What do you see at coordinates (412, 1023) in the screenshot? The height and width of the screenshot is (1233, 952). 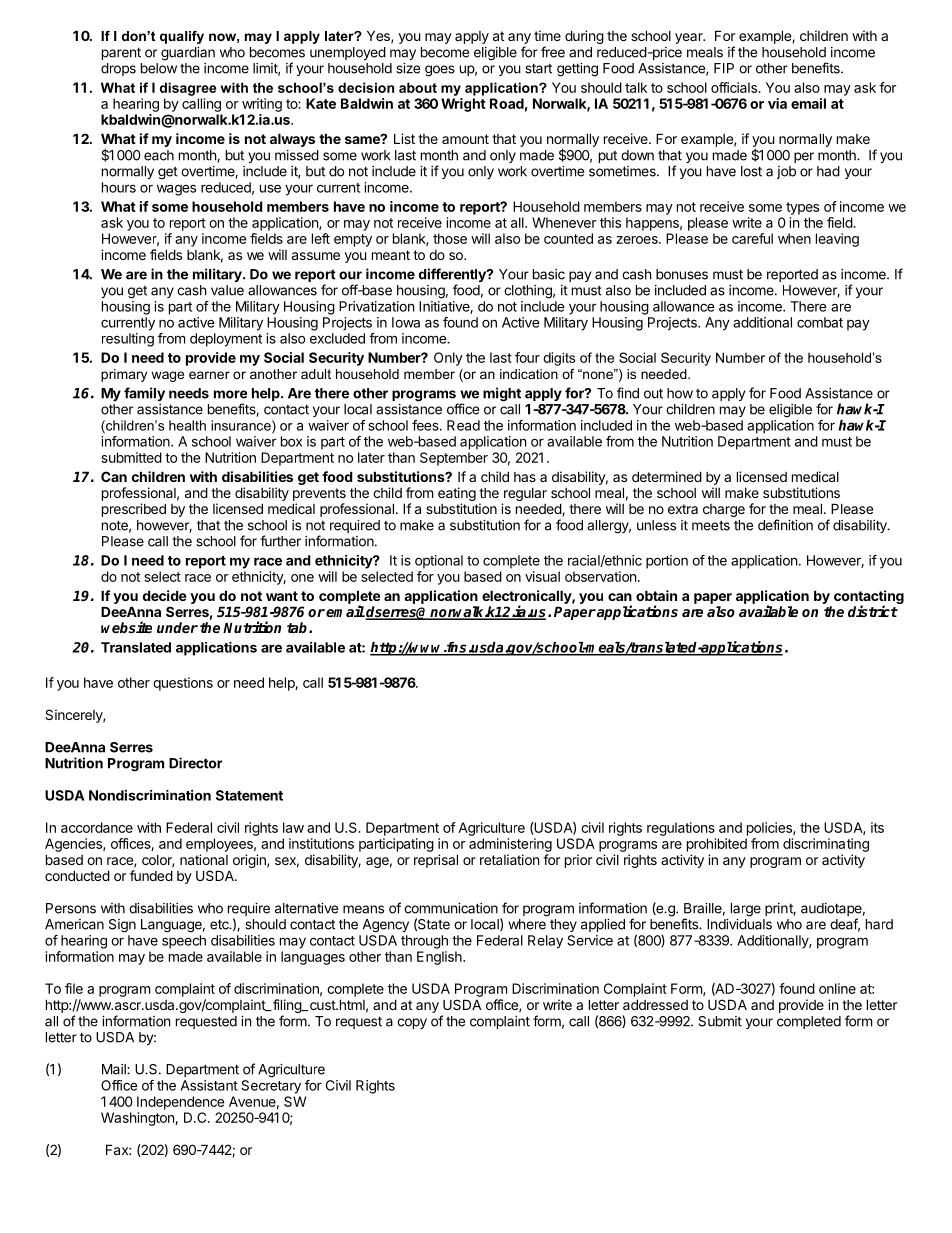 I see `copy` at bounding box center [412, 1023].
